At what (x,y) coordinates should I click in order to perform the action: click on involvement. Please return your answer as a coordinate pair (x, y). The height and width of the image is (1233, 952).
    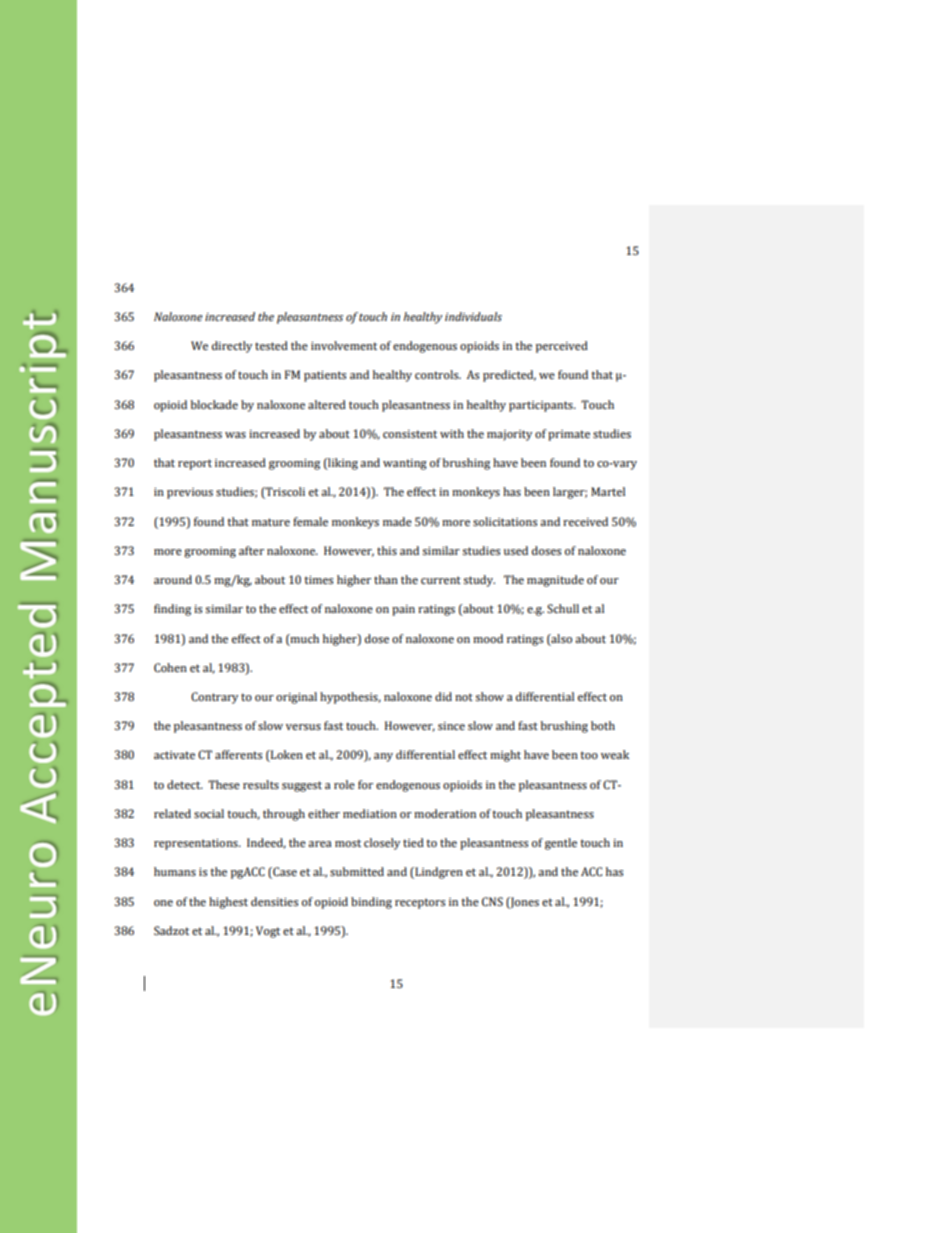
    Looking at the image, I should click on (344, 345).
